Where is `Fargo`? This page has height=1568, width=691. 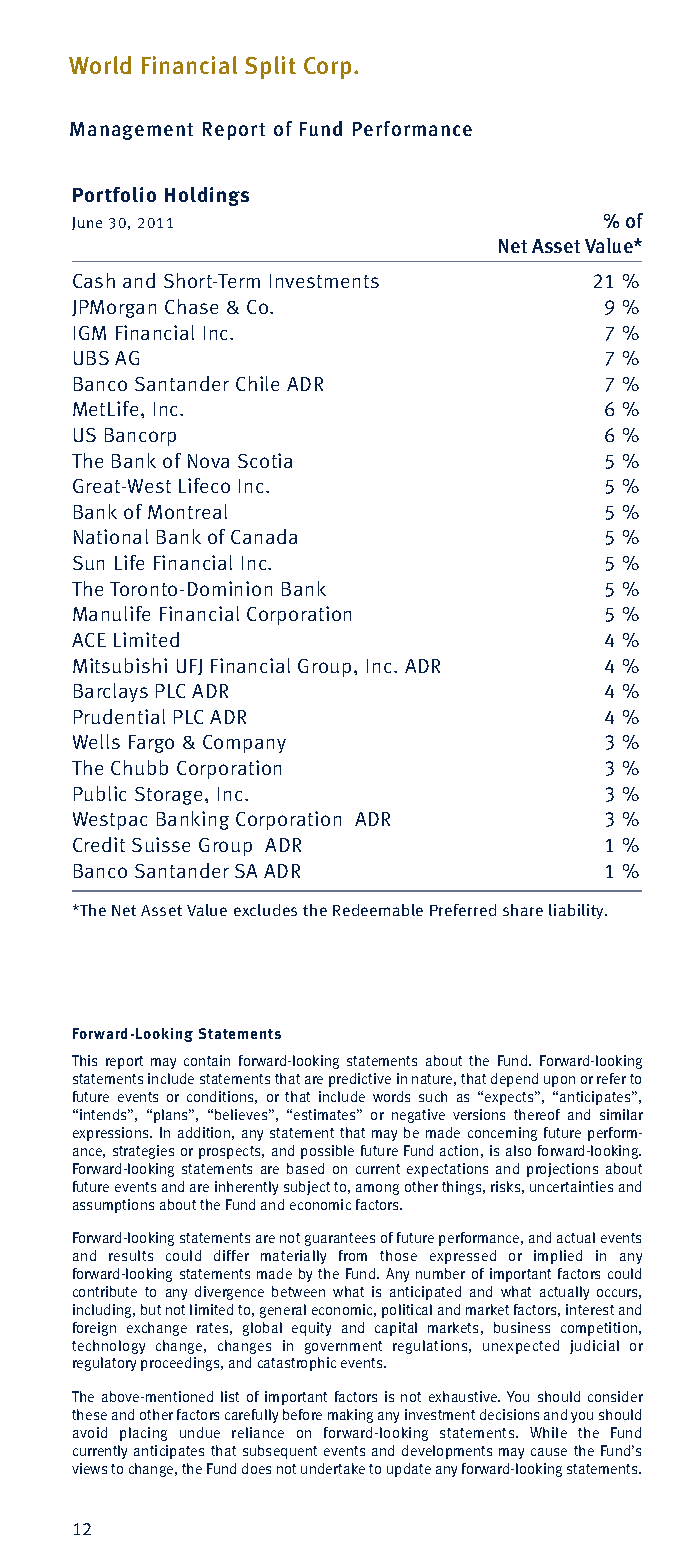 Fargo is located at coordinates (151, 744).
